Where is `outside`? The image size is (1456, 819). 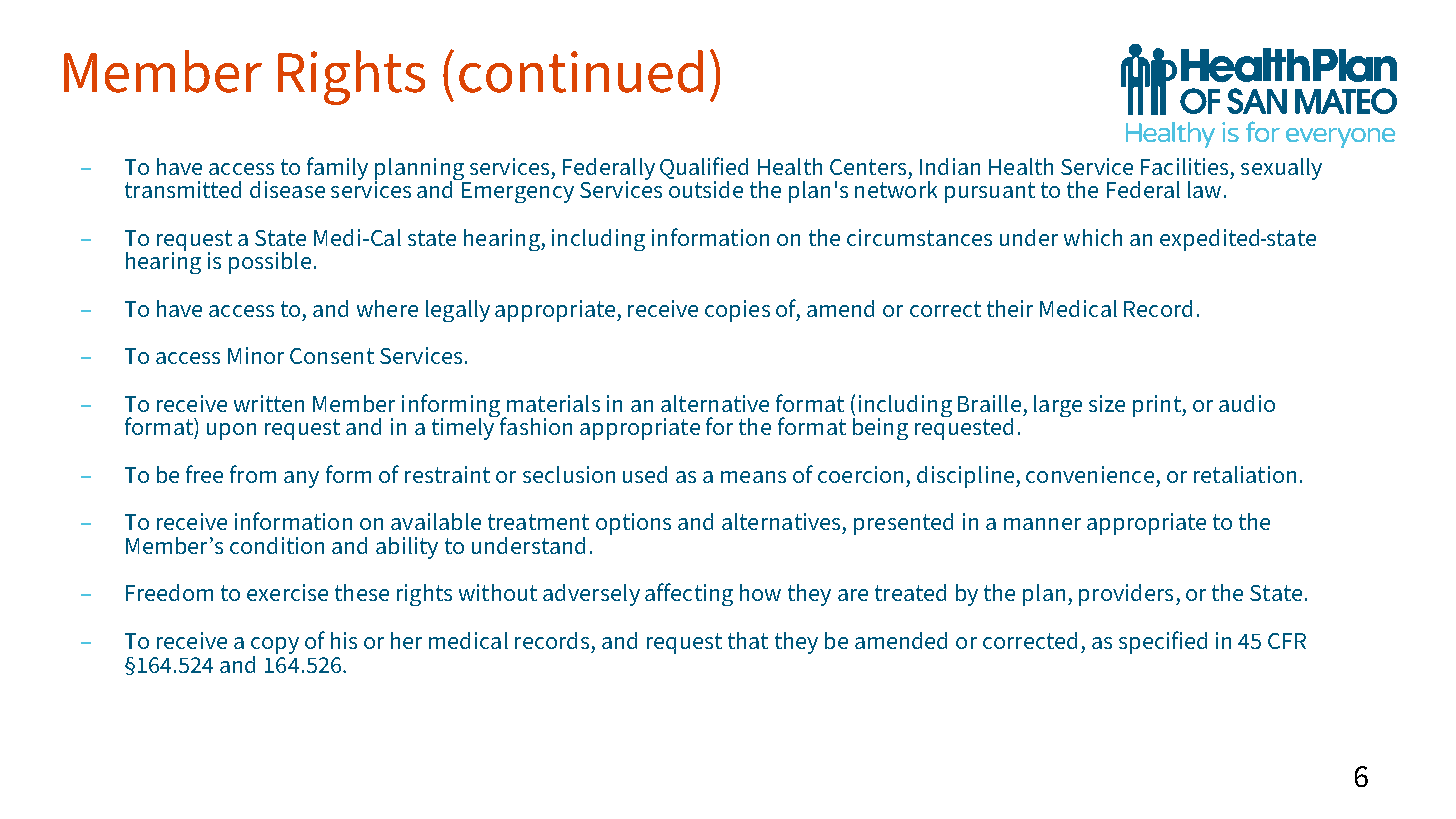
outside is located at coordinates (706, 189).
